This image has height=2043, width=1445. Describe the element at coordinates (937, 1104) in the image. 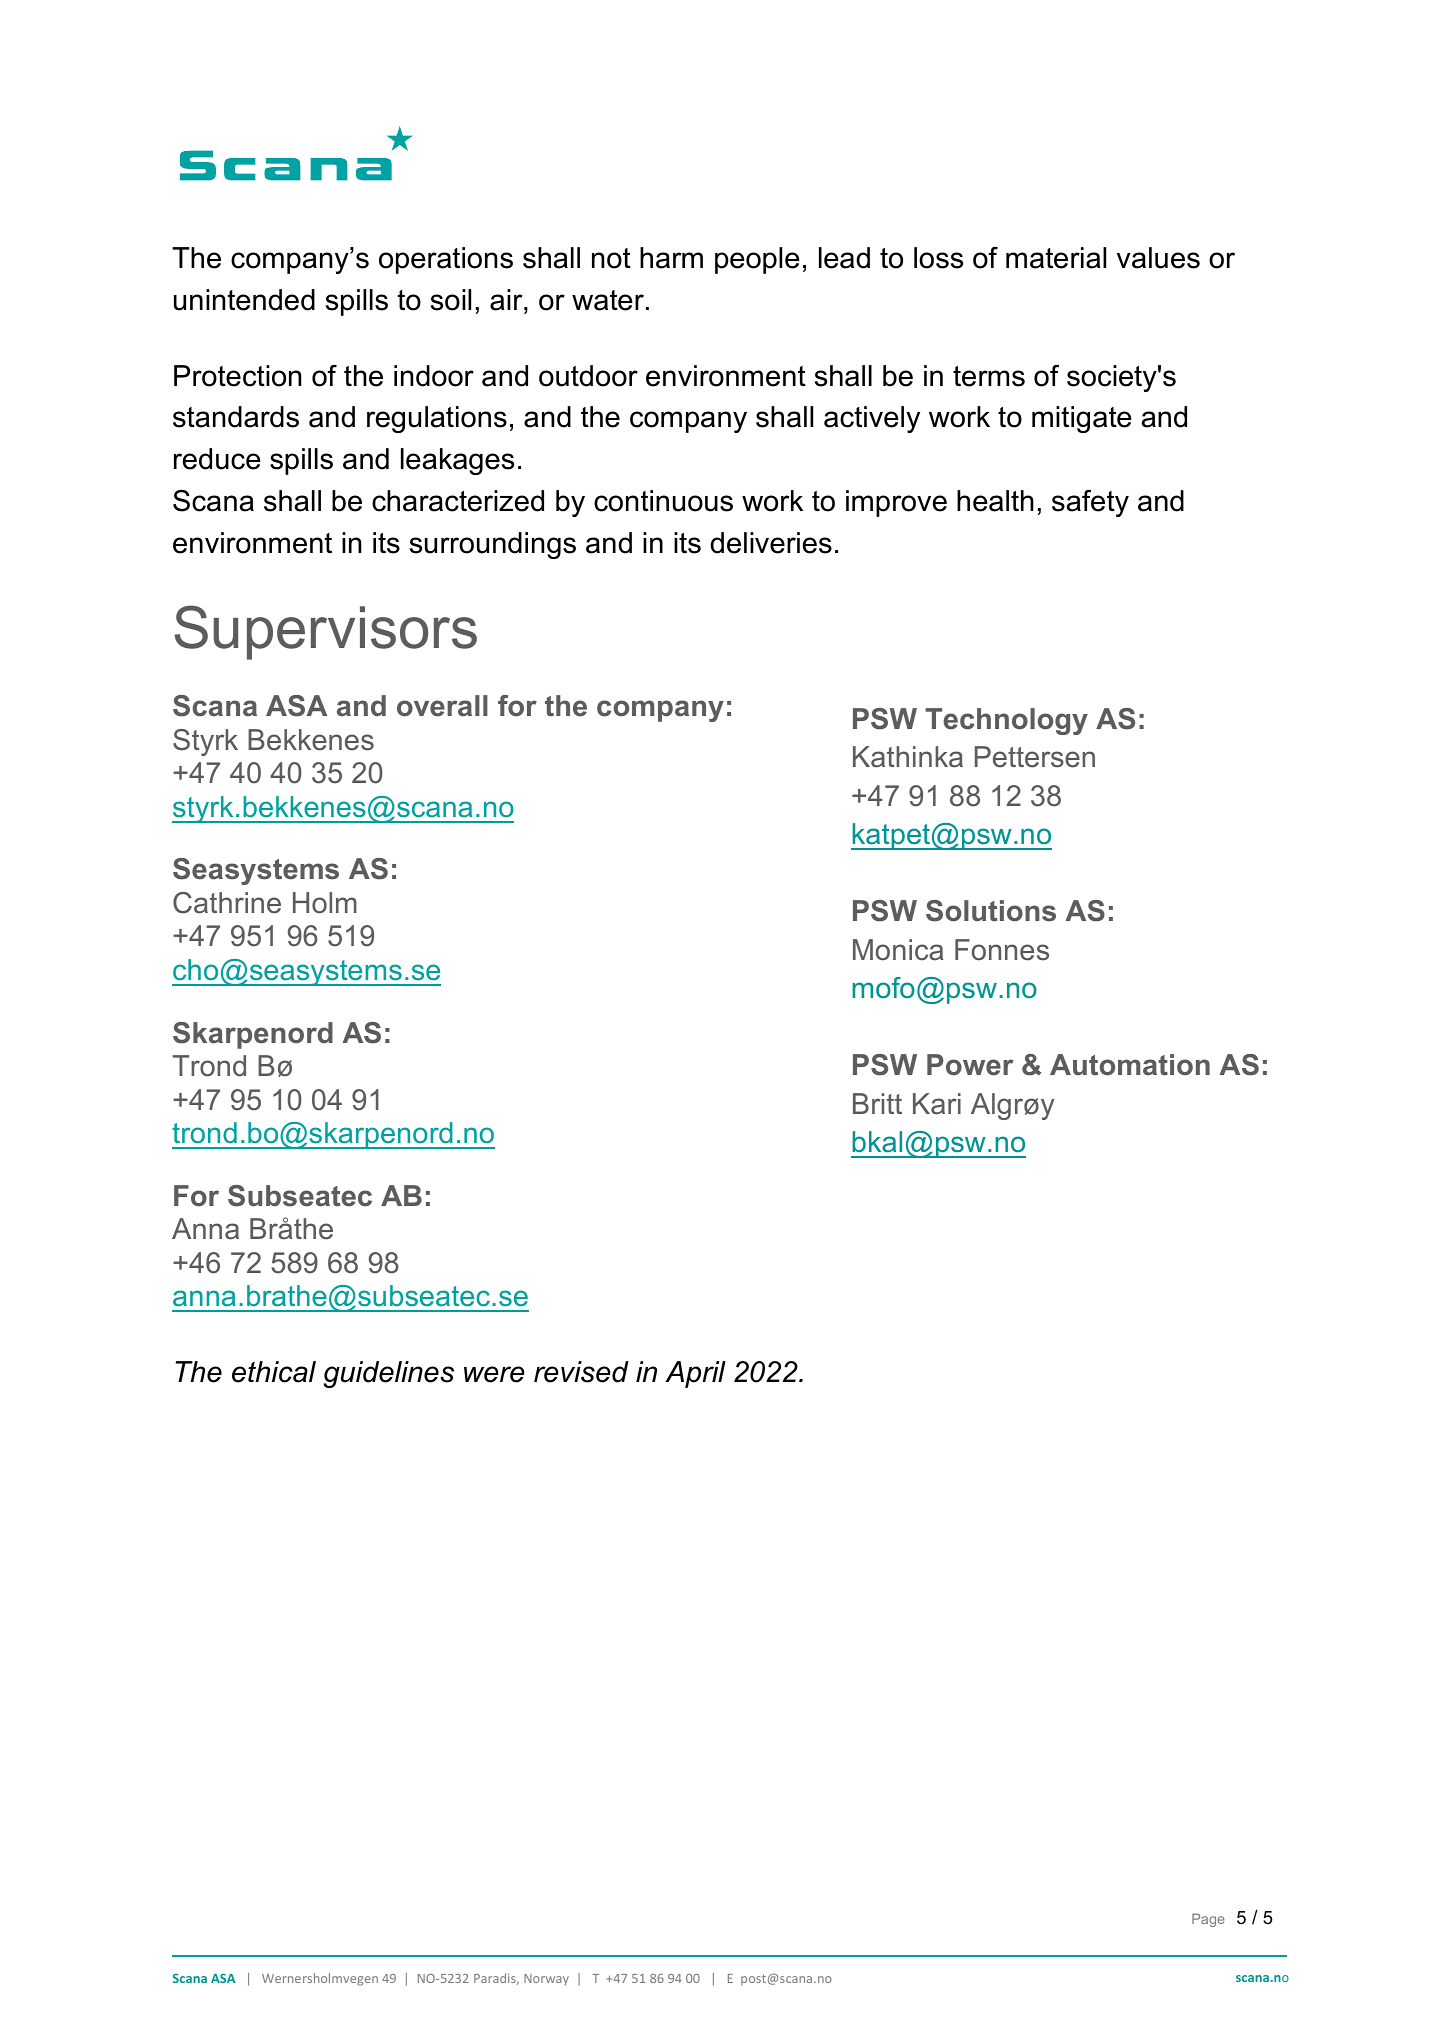

I see `Kari` at that location.
